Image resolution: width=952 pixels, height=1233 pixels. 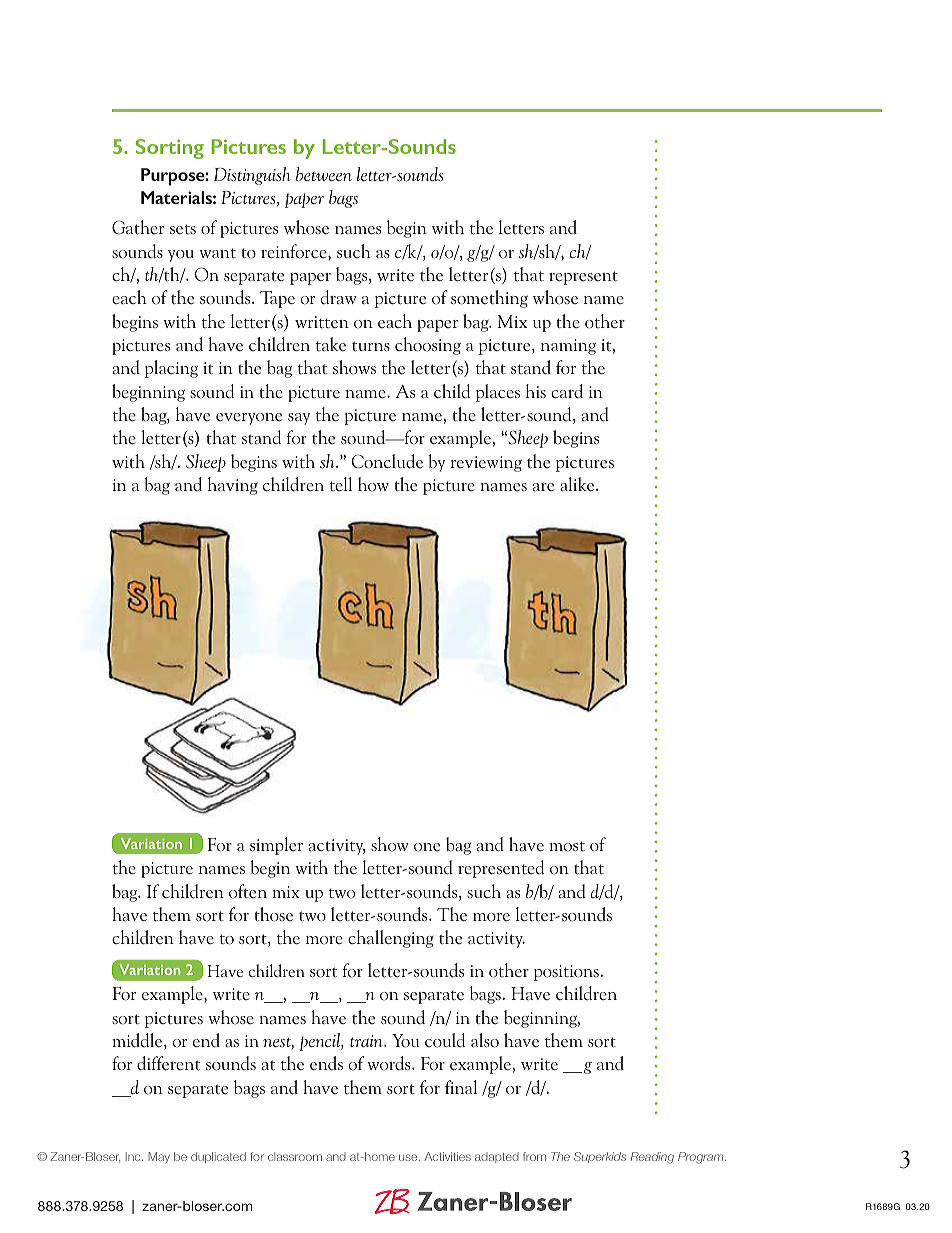 I want to click on naming, so click(x=568, y=347).
